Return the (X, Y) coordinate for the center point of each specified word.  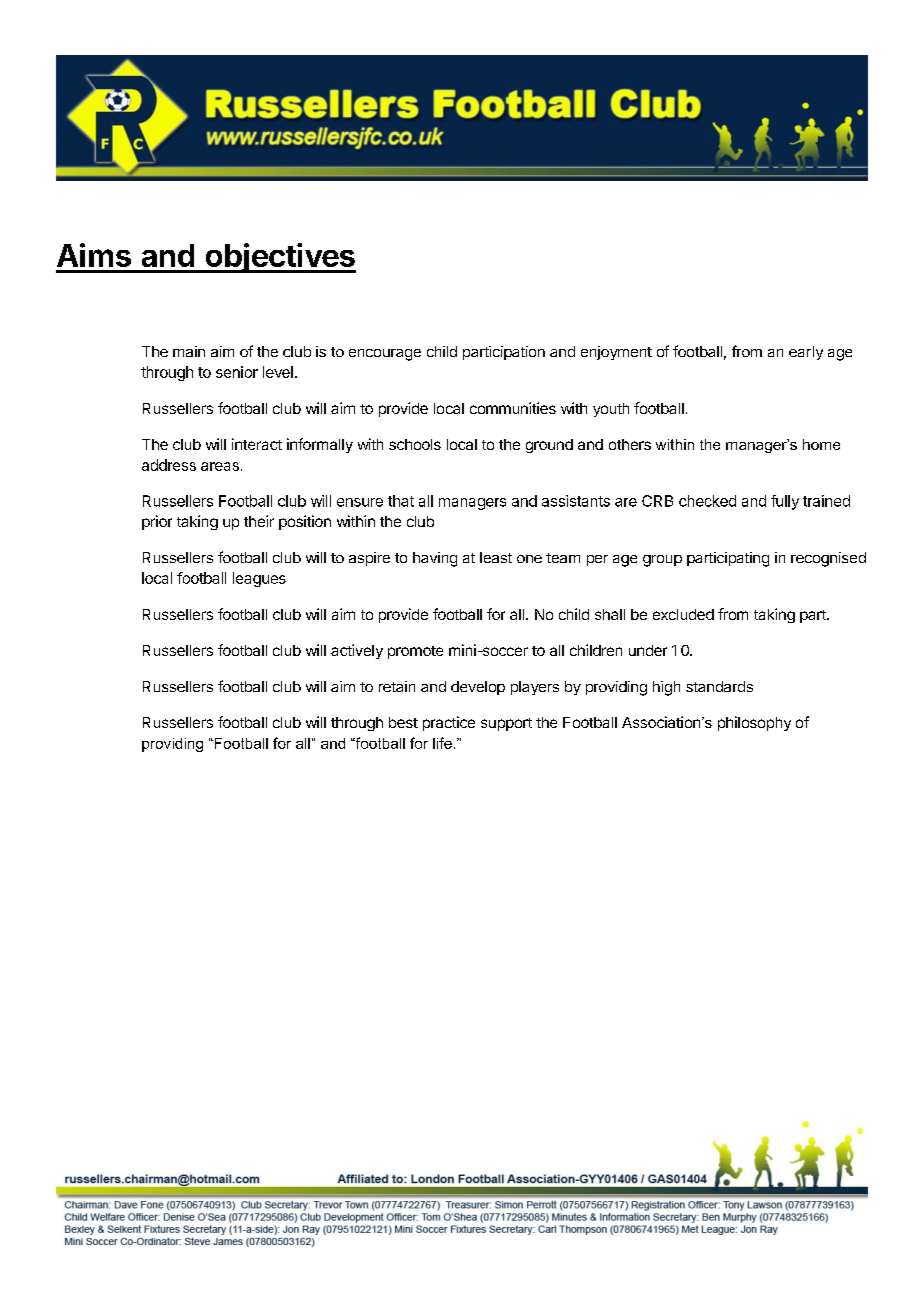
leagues (259, 579)
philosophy (754, 723)
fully (785, 502)
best (403, 722)
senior (237, 372)
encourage (385, 355)
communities (513, 408)
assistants (576, 501)
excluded (683, 614)
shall (610, 614)
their (259, 521)
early (806, 353)
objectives (279, 258)
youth (611, 410)
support (506, 724)
